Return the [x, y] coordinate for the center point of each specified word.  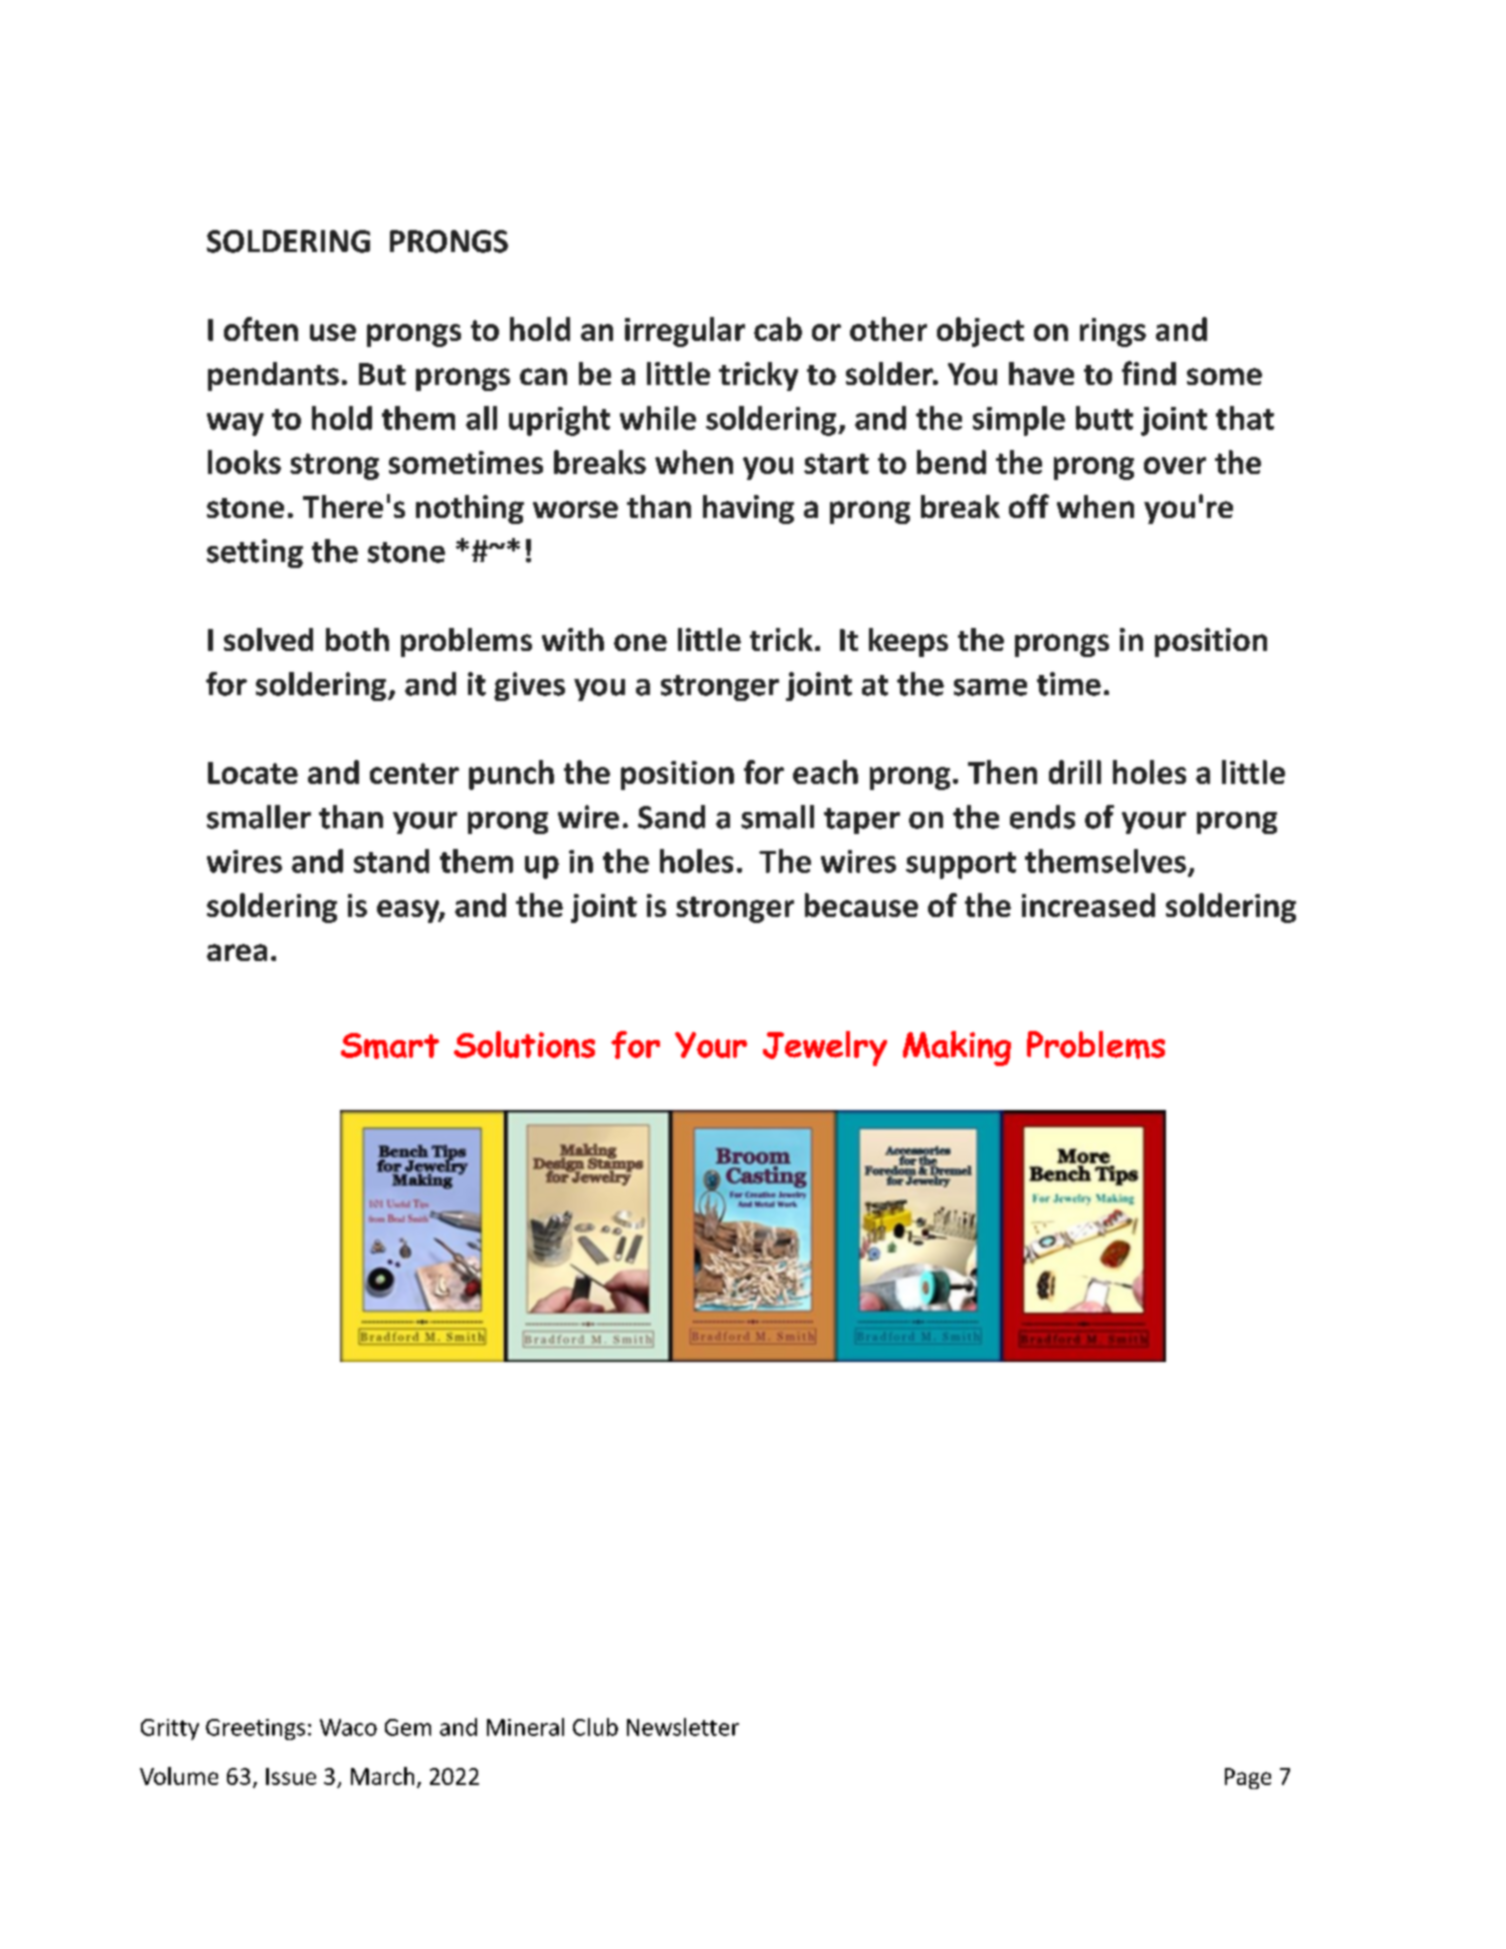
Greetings [255, 1729]
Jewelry [825, 1048]
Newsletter [683, 1727]
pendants [273, 376]
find [1149, 373]
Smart [390, 1046]
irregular [685, 332]
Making [957, 1048]
